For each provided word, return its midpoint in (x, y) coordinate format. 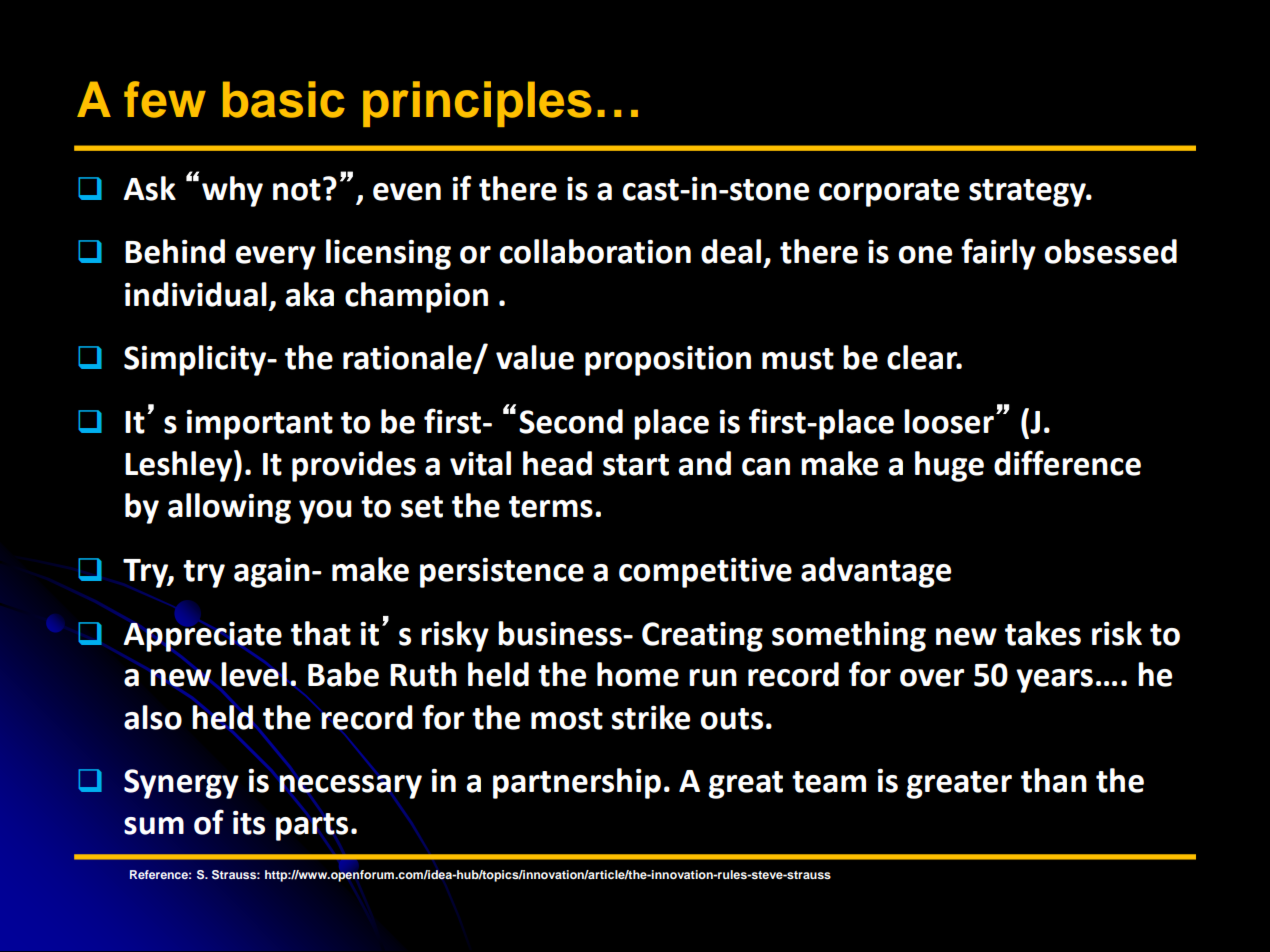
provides (354, 466)
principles (477, 104)
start (636, 465)
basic (284, 99)
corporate (889, 193)
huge (949, 466)
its (249, 823)
